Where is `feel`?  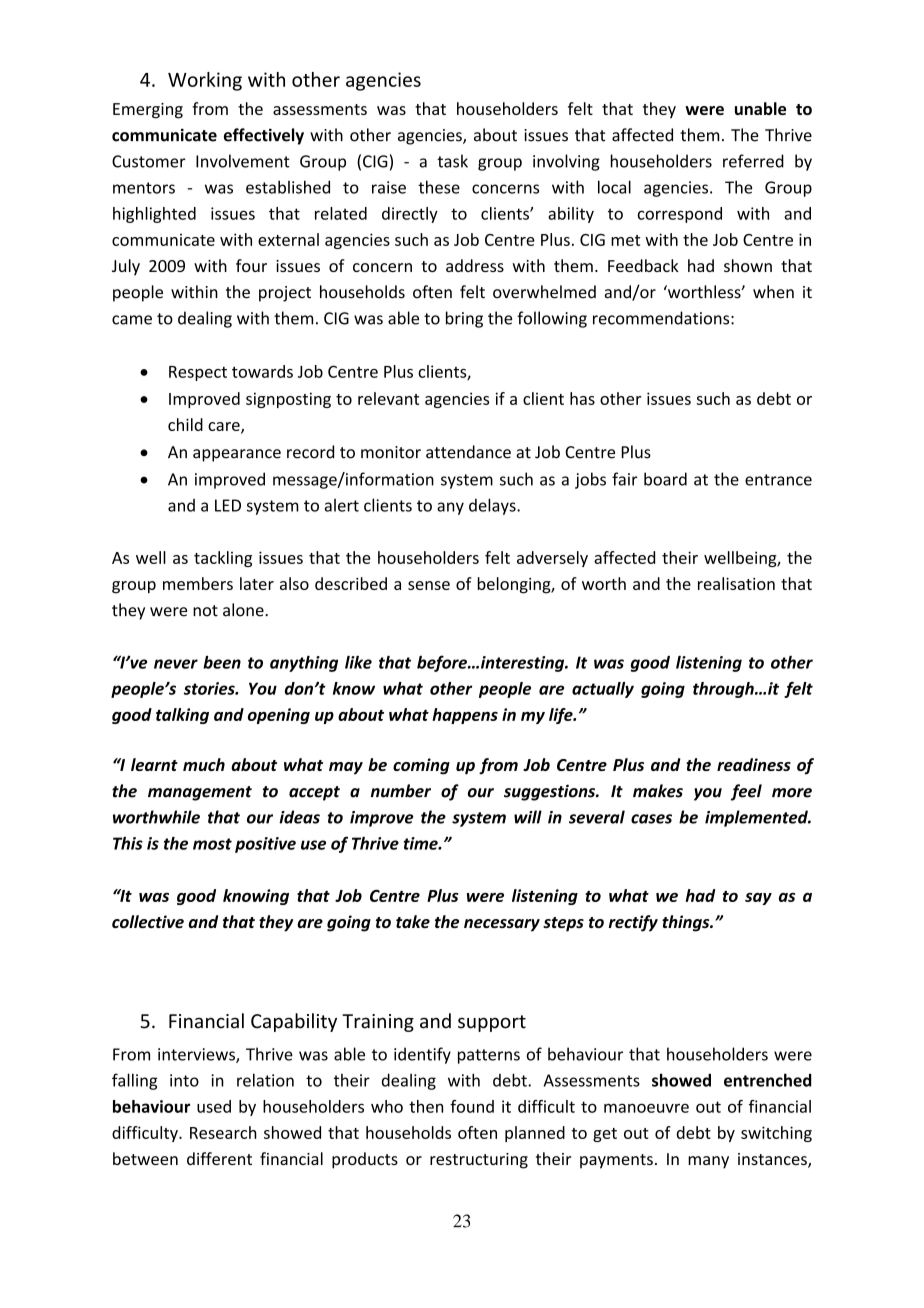
feel is located at coordinates (746, 792).
